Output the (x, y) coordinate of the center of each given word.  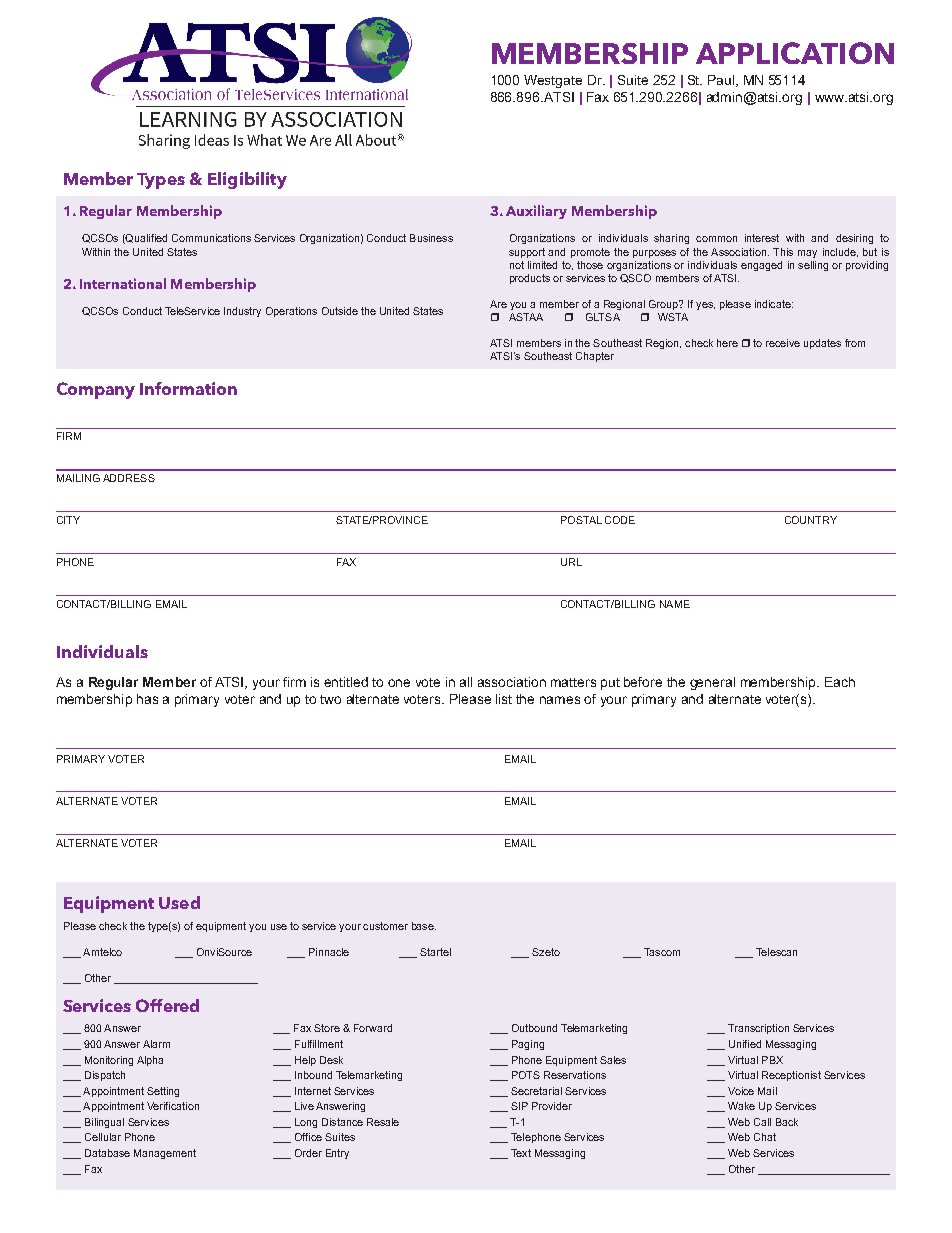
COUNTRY (811, 520)
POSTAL (581, 520)
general (712, 683)
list (504, 699)
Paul (722, 81)
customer (385, 926)
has (147, 699)
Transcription (758, 1029)
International (123, 283)
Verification (173, 1106)
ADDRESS (129, 478)
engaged (761, 266)
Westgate (553, 81)
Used (179, 902)
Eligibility (247, 180)
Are (498, 304)
